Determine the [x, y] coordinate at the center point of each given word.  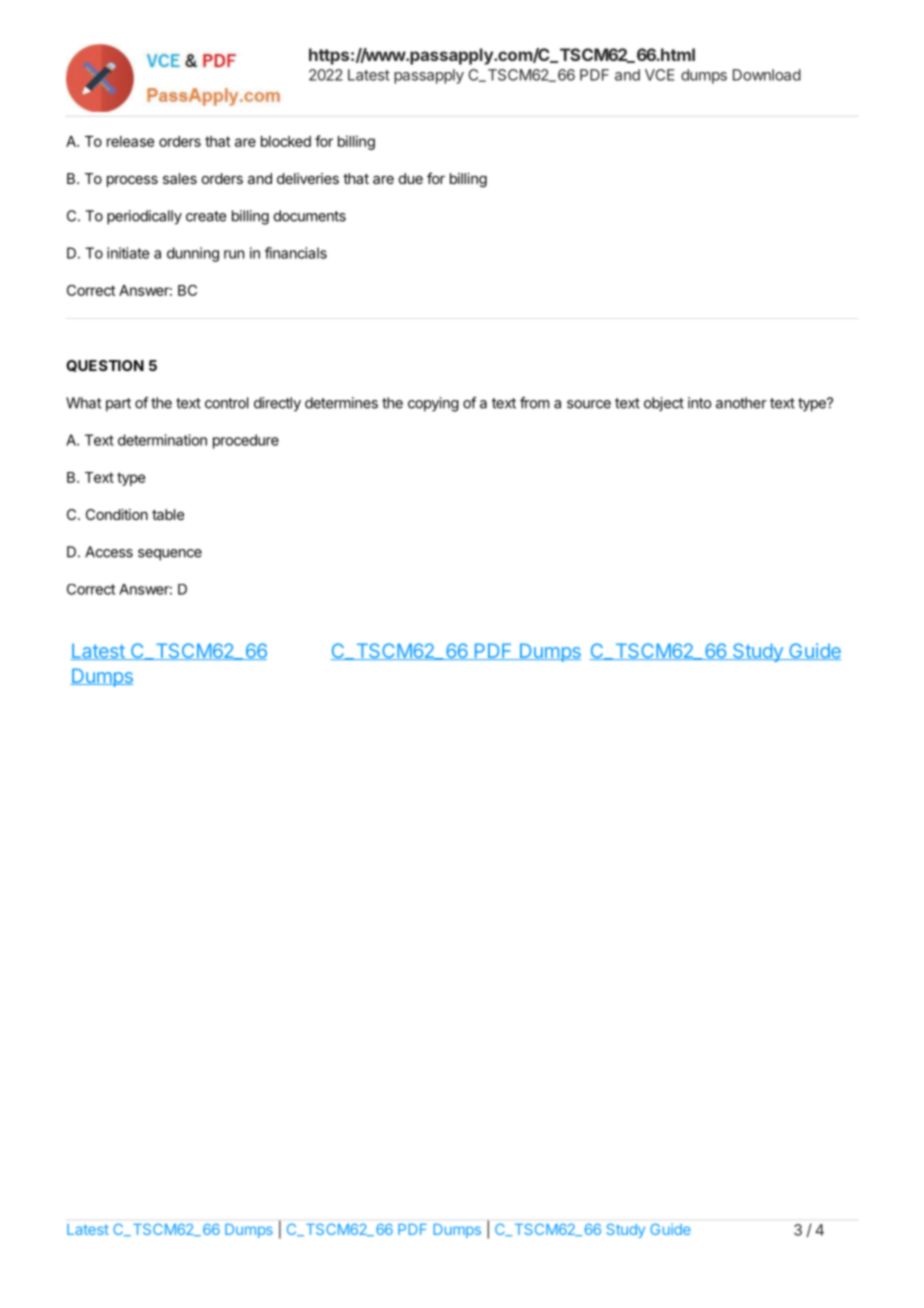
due [411, 178]
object [664, 404]
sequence [170, 555]
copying [433, 404]
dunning [193, 254]
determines [341, 403]
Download [767, 75]
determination [162, 440]
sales [180, 178]
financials [296, 253]
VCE [660, 75]
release [130, 141]
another [741, 403]
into [699, 403]
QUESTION [105, 366]
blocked [286, 141]
